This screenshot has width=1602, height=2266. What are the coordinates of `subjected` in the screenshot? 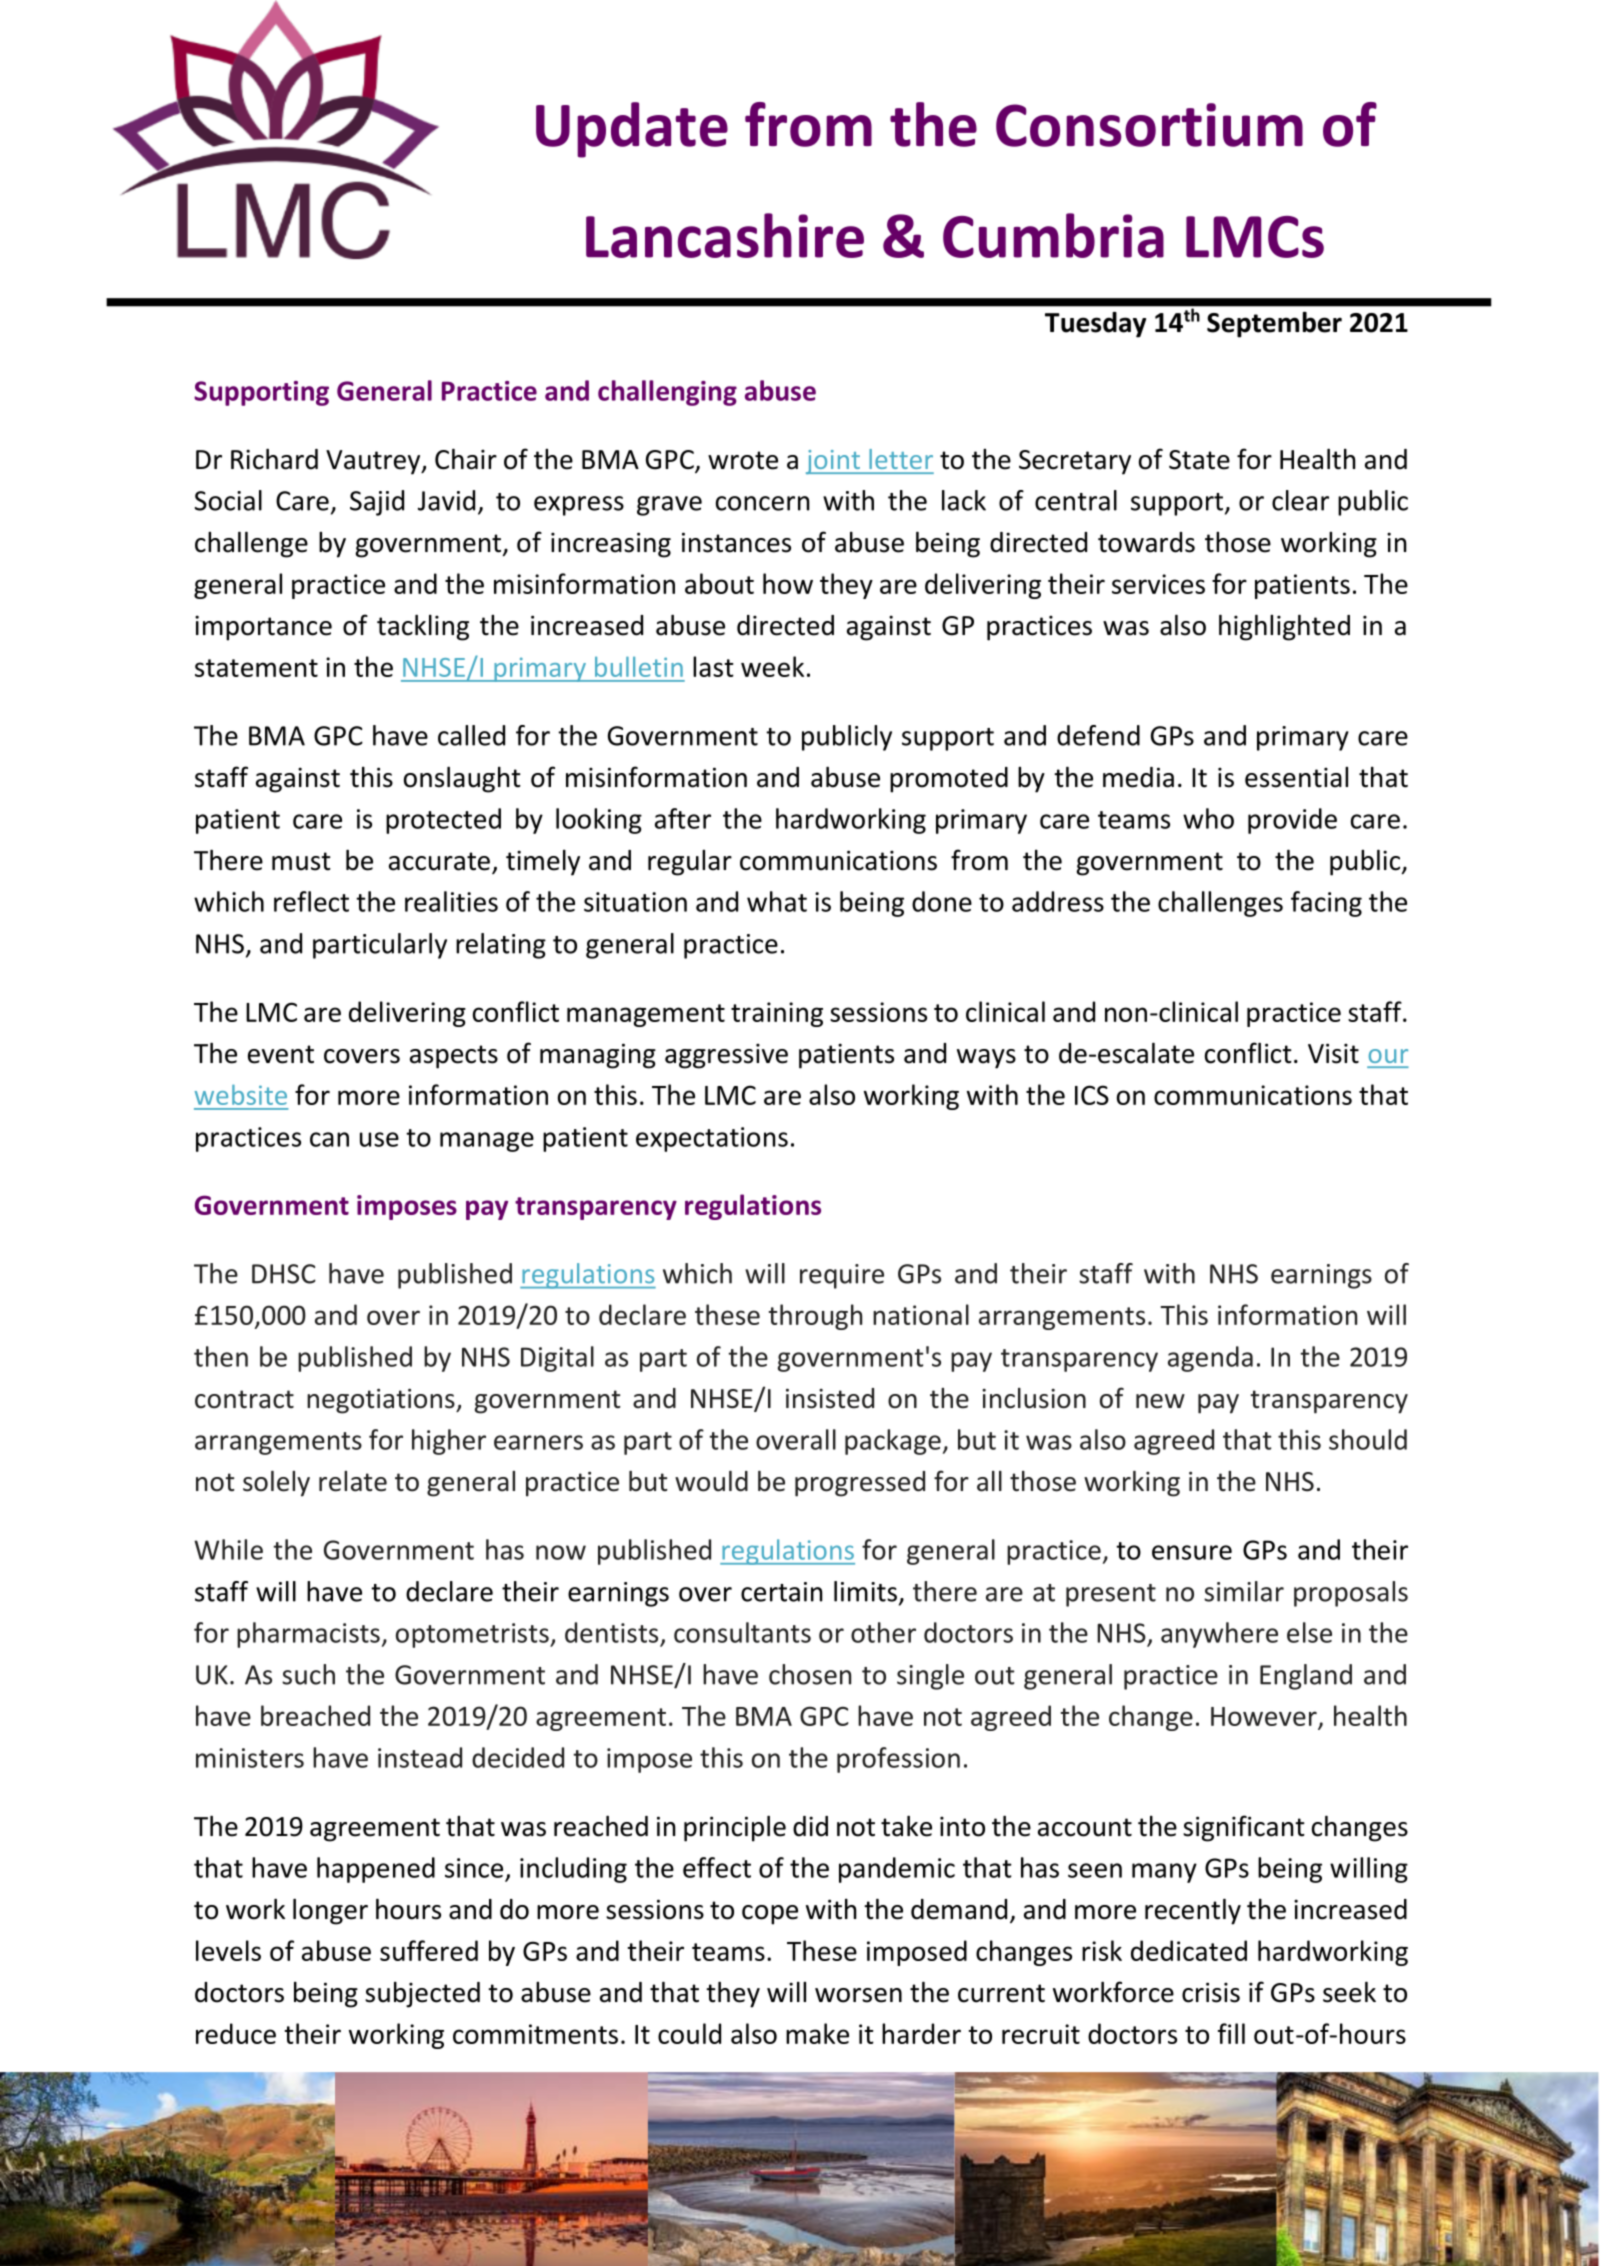 It's located at (422, 1994).
